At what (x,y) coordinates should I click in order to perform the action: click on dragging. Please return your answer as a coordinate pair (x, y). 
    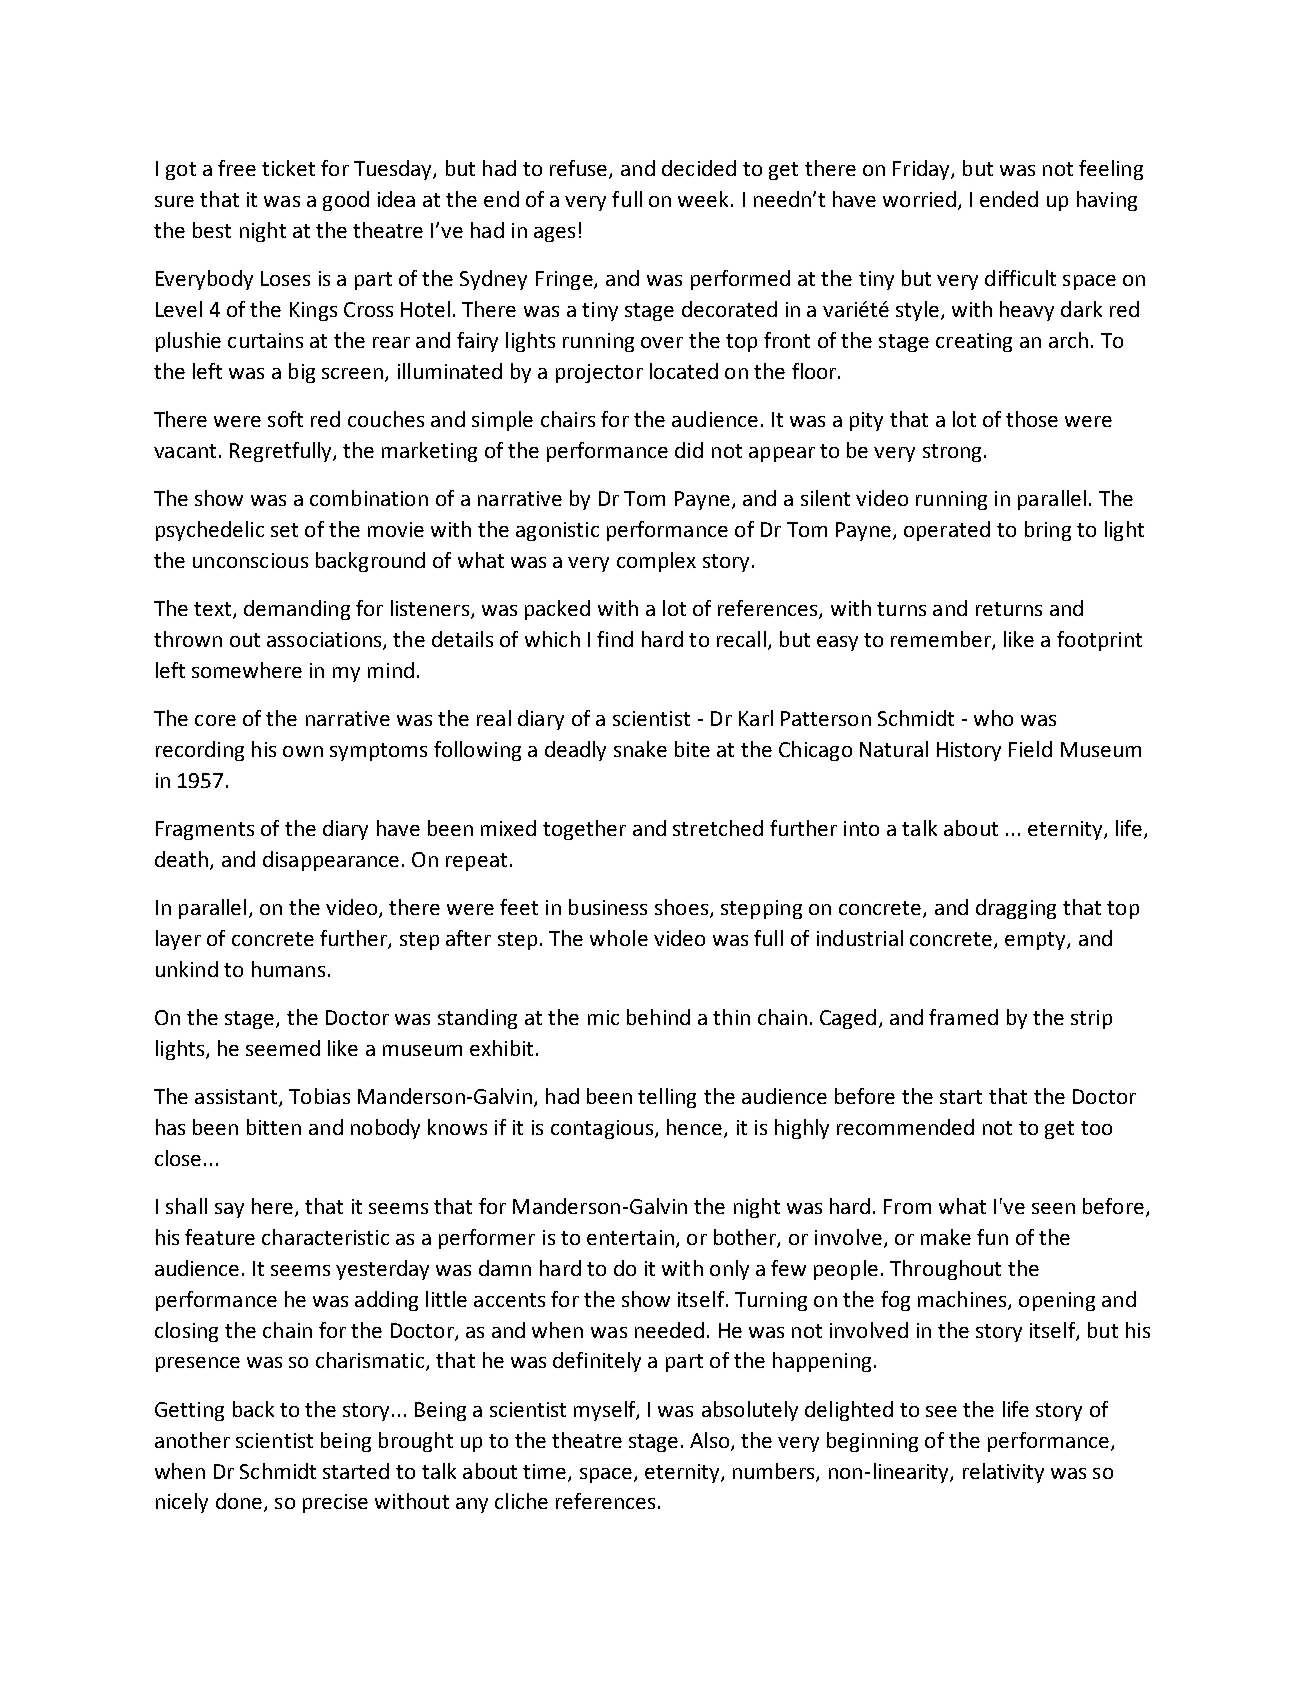
    Looking at the image, I should click on (1016, 909).
